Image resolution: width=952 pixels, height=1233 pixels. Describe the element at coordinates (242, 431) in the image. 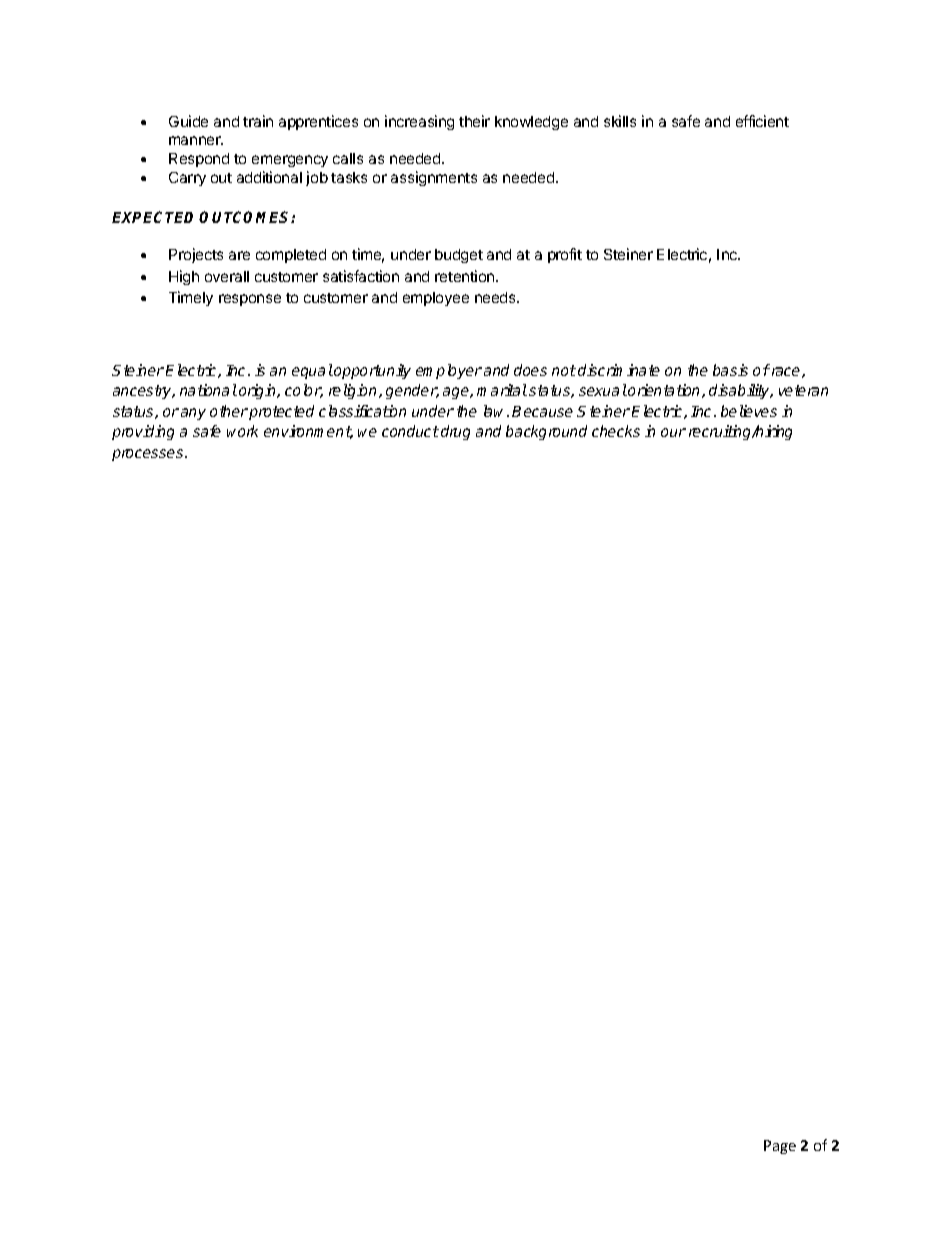

I see `work` at that location.
